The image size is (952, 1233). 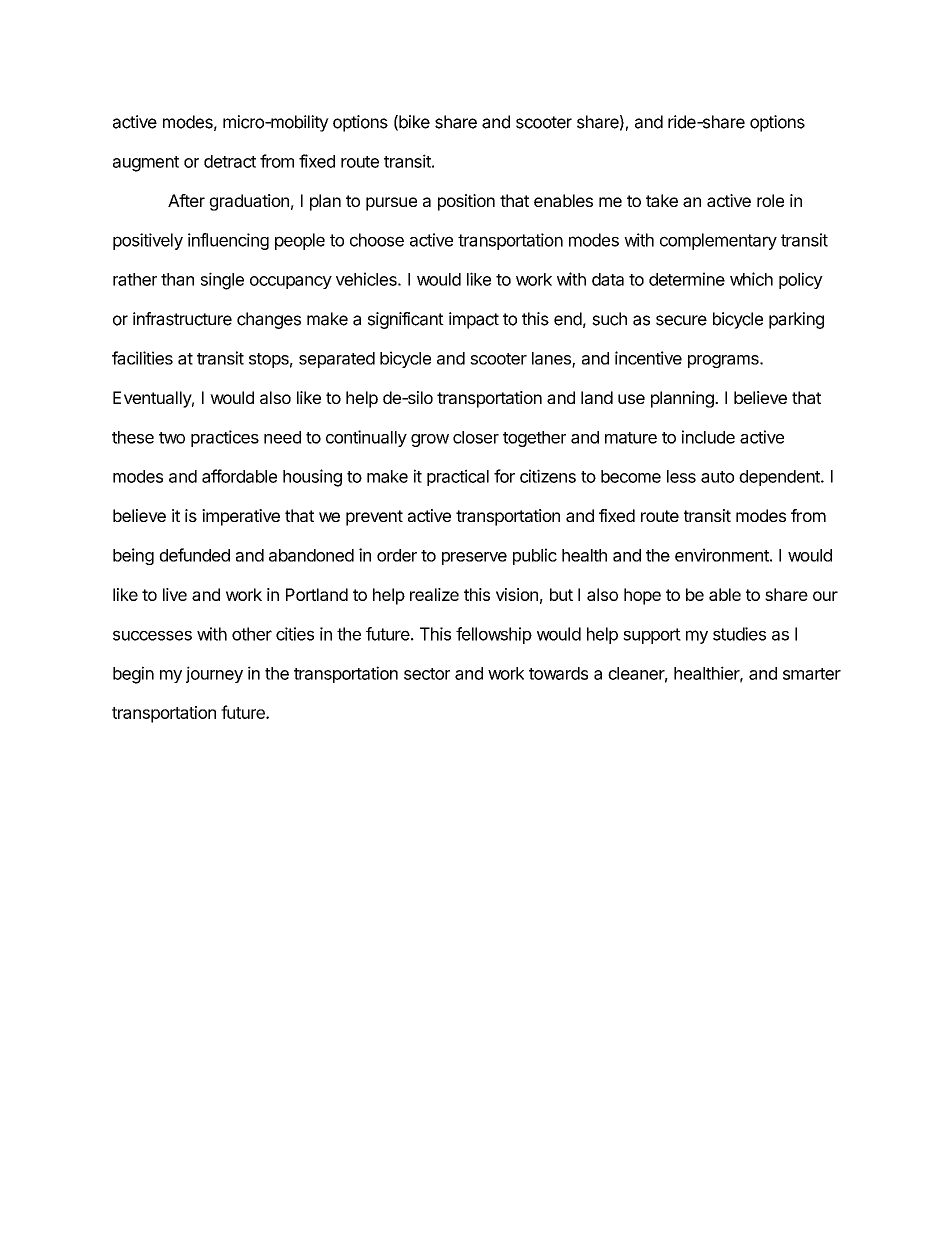 What do you see at coordinates (474, 320) in the page?
I see `impact` at bounding box center [474, 320].
